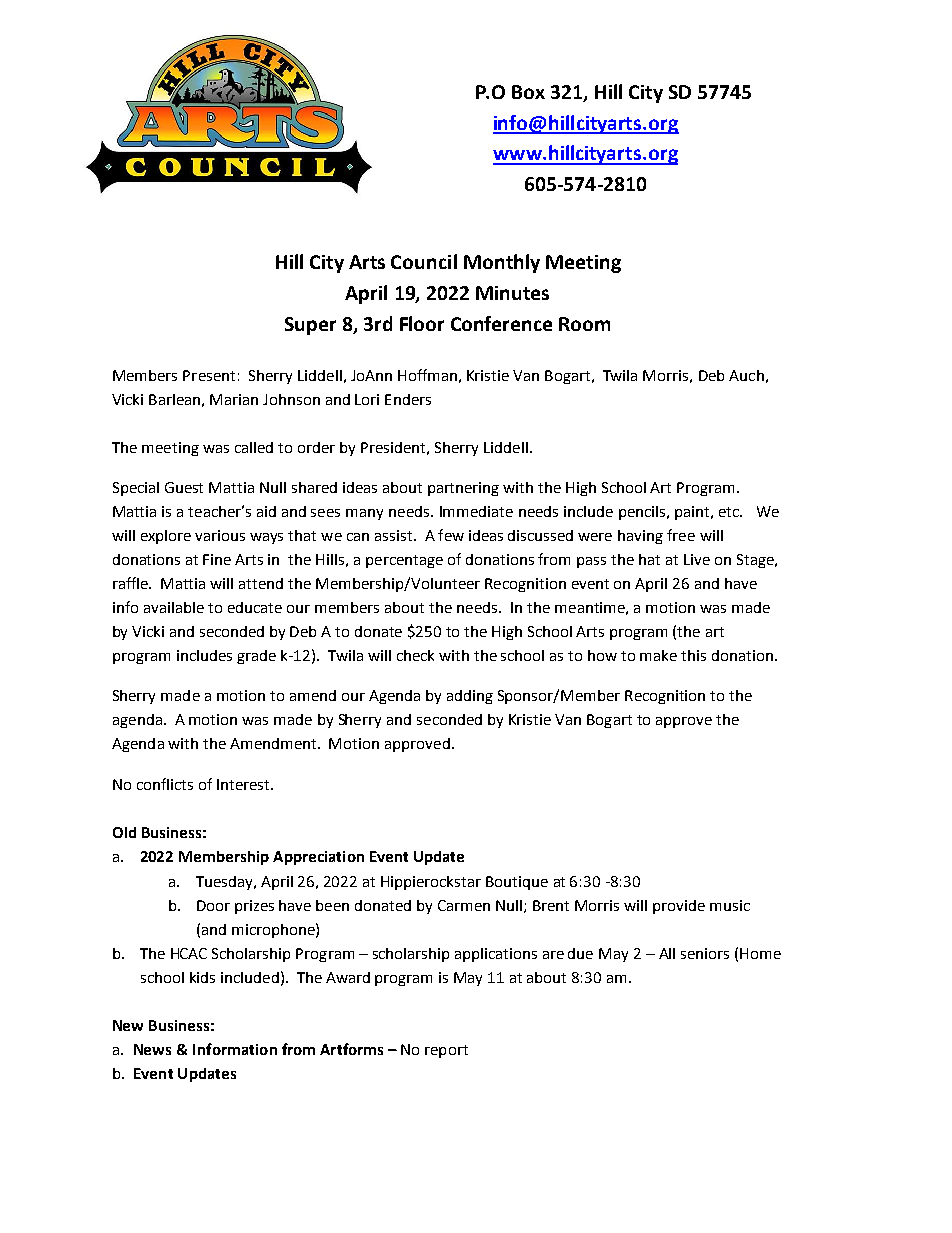 The image size is (952, 1233). What do you see at coordinates (234, 399) in the page?
I see `Marian` at bounding box center [234, 399].
